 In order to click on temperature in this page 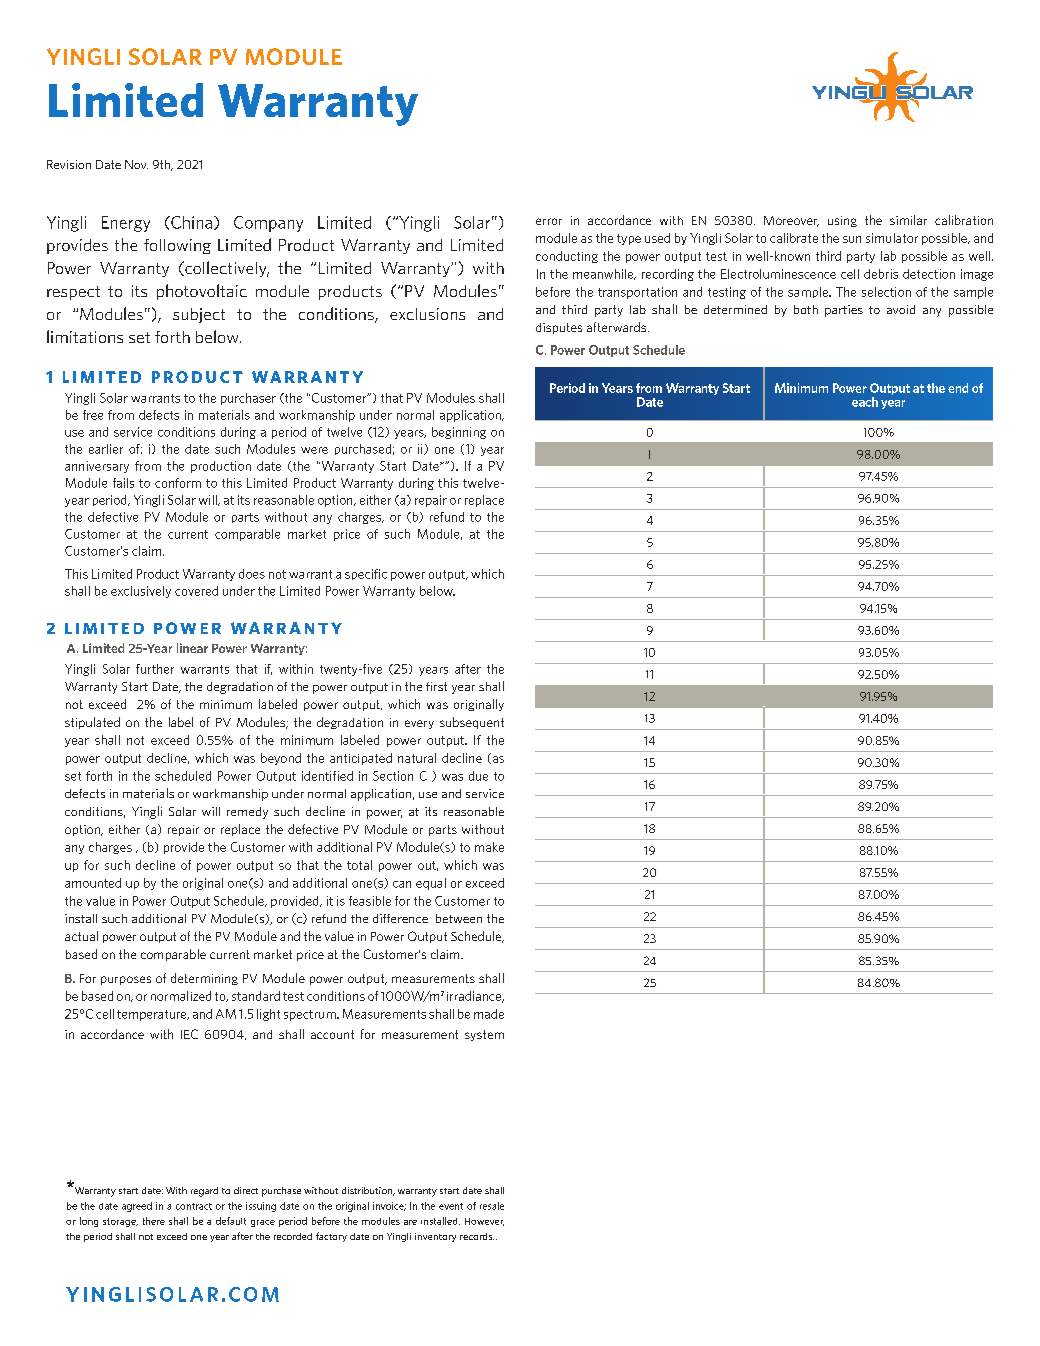, I will do `click(153, 1015)`.
